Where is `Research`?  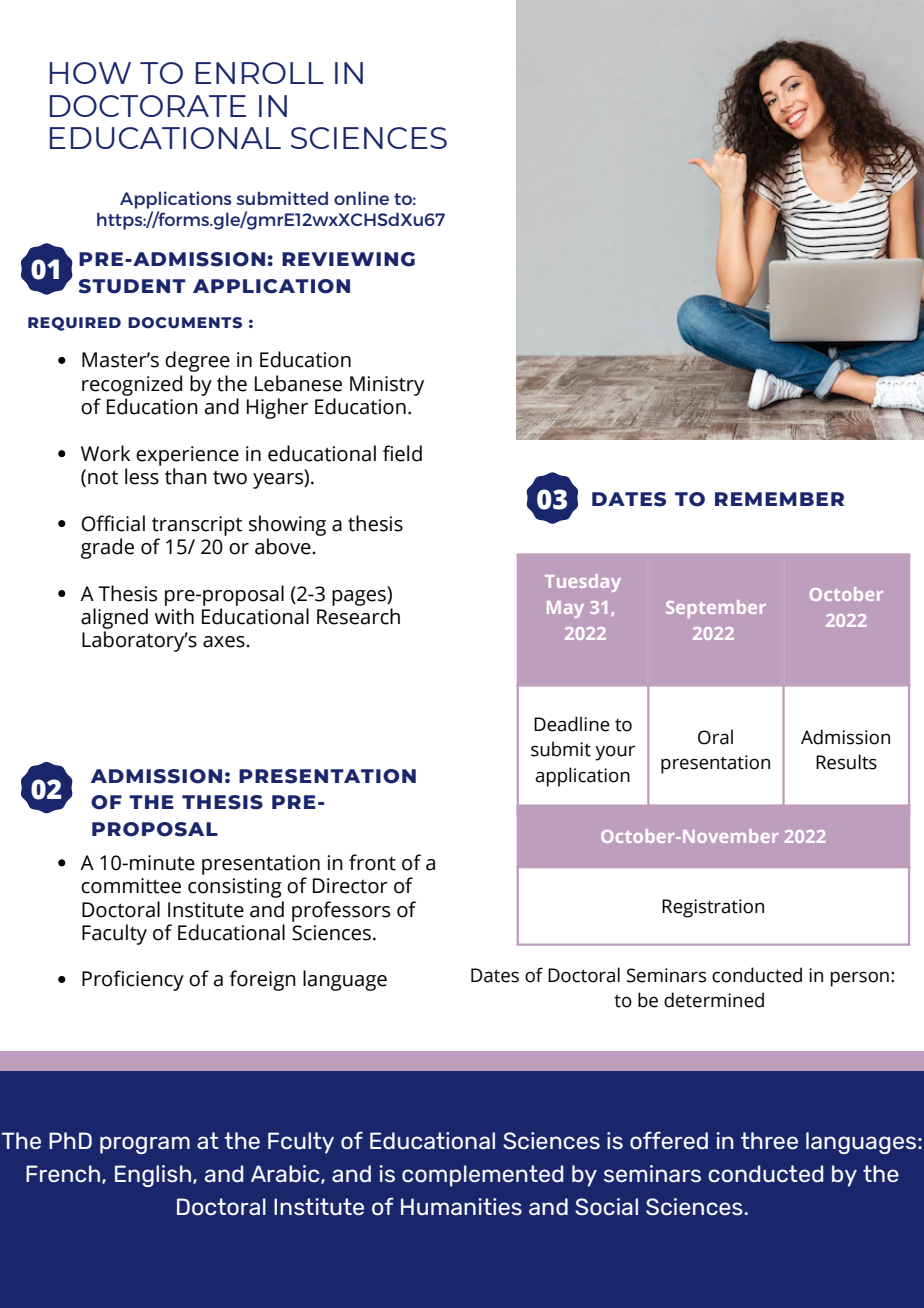 Research is located at coordinates (358, 616).
